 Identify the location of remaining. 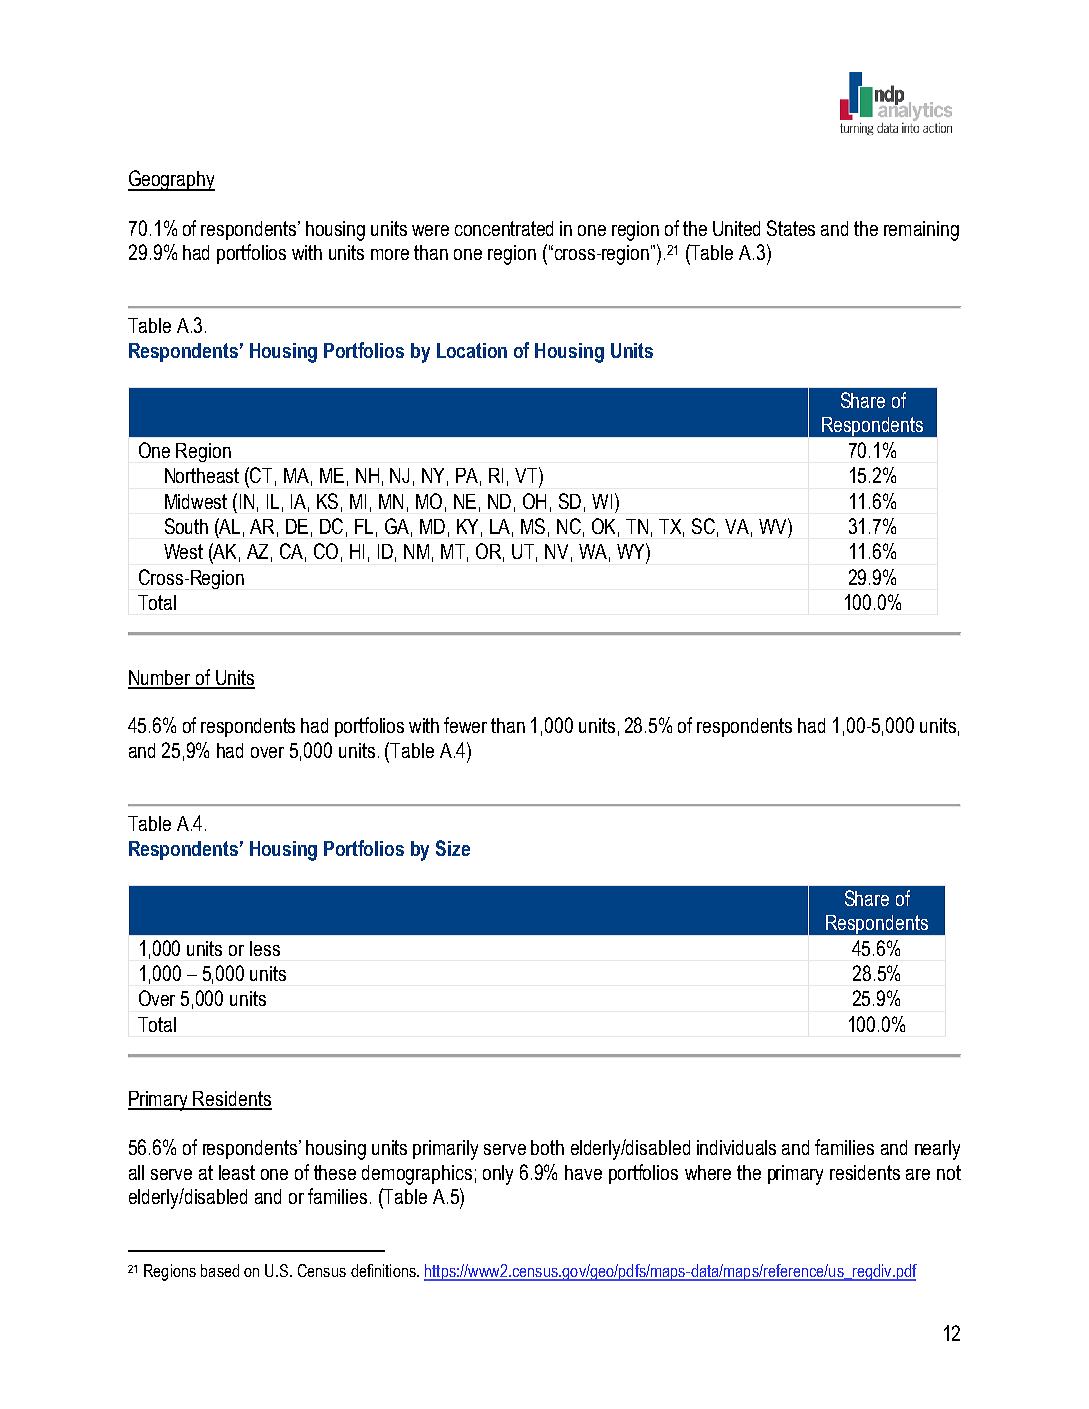
(921, 231).
